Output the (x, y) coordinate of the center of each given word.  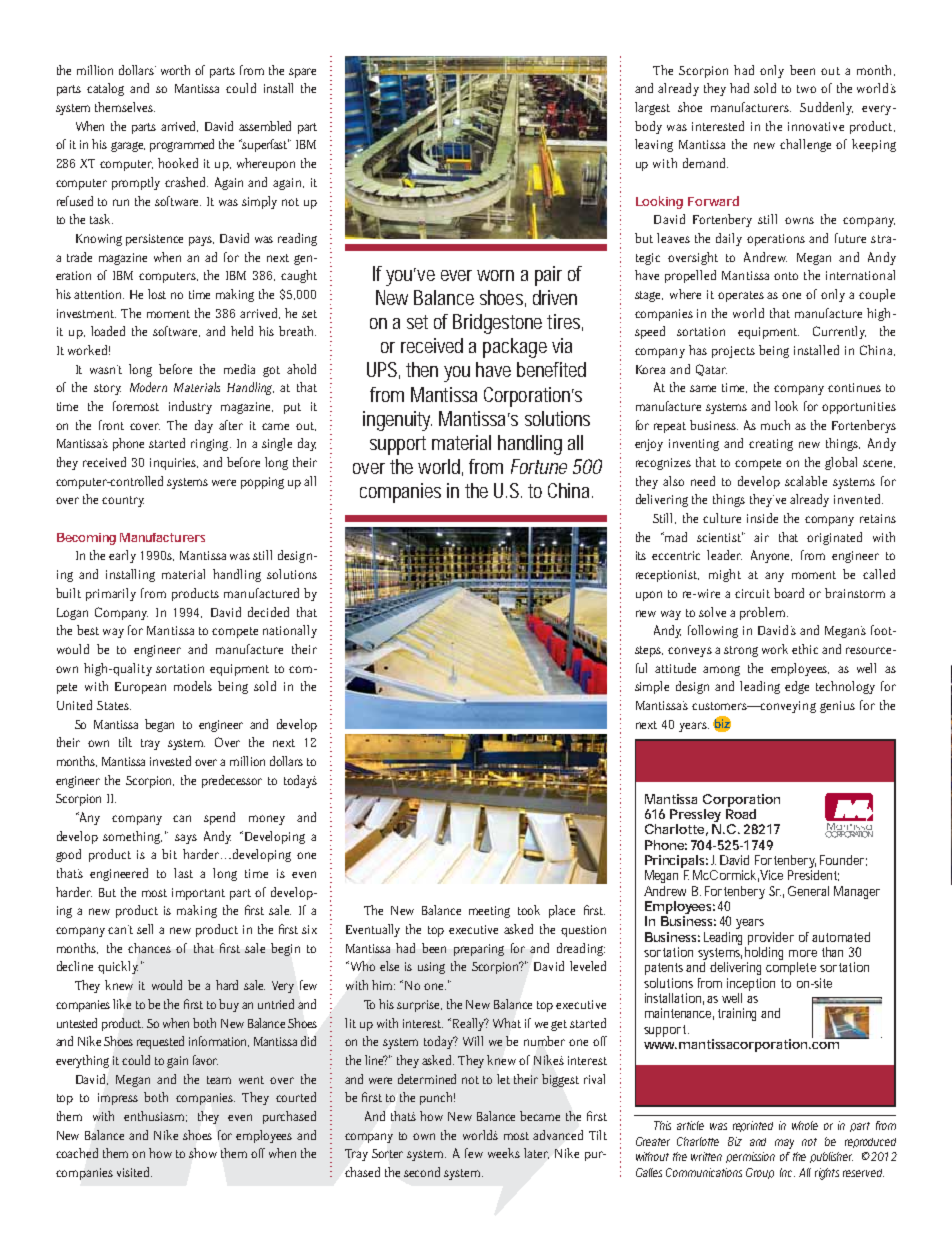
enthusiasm (155, 1116)
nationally (290, 631)
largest (652, 108)
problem (764, 613)
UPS (383, 370)
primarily (111, 594)
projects (733, 352)
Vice (771, 875)
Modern (148, 387)
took (529, 910)
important (198, 894)
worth (175, 70)
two (806, 89)
